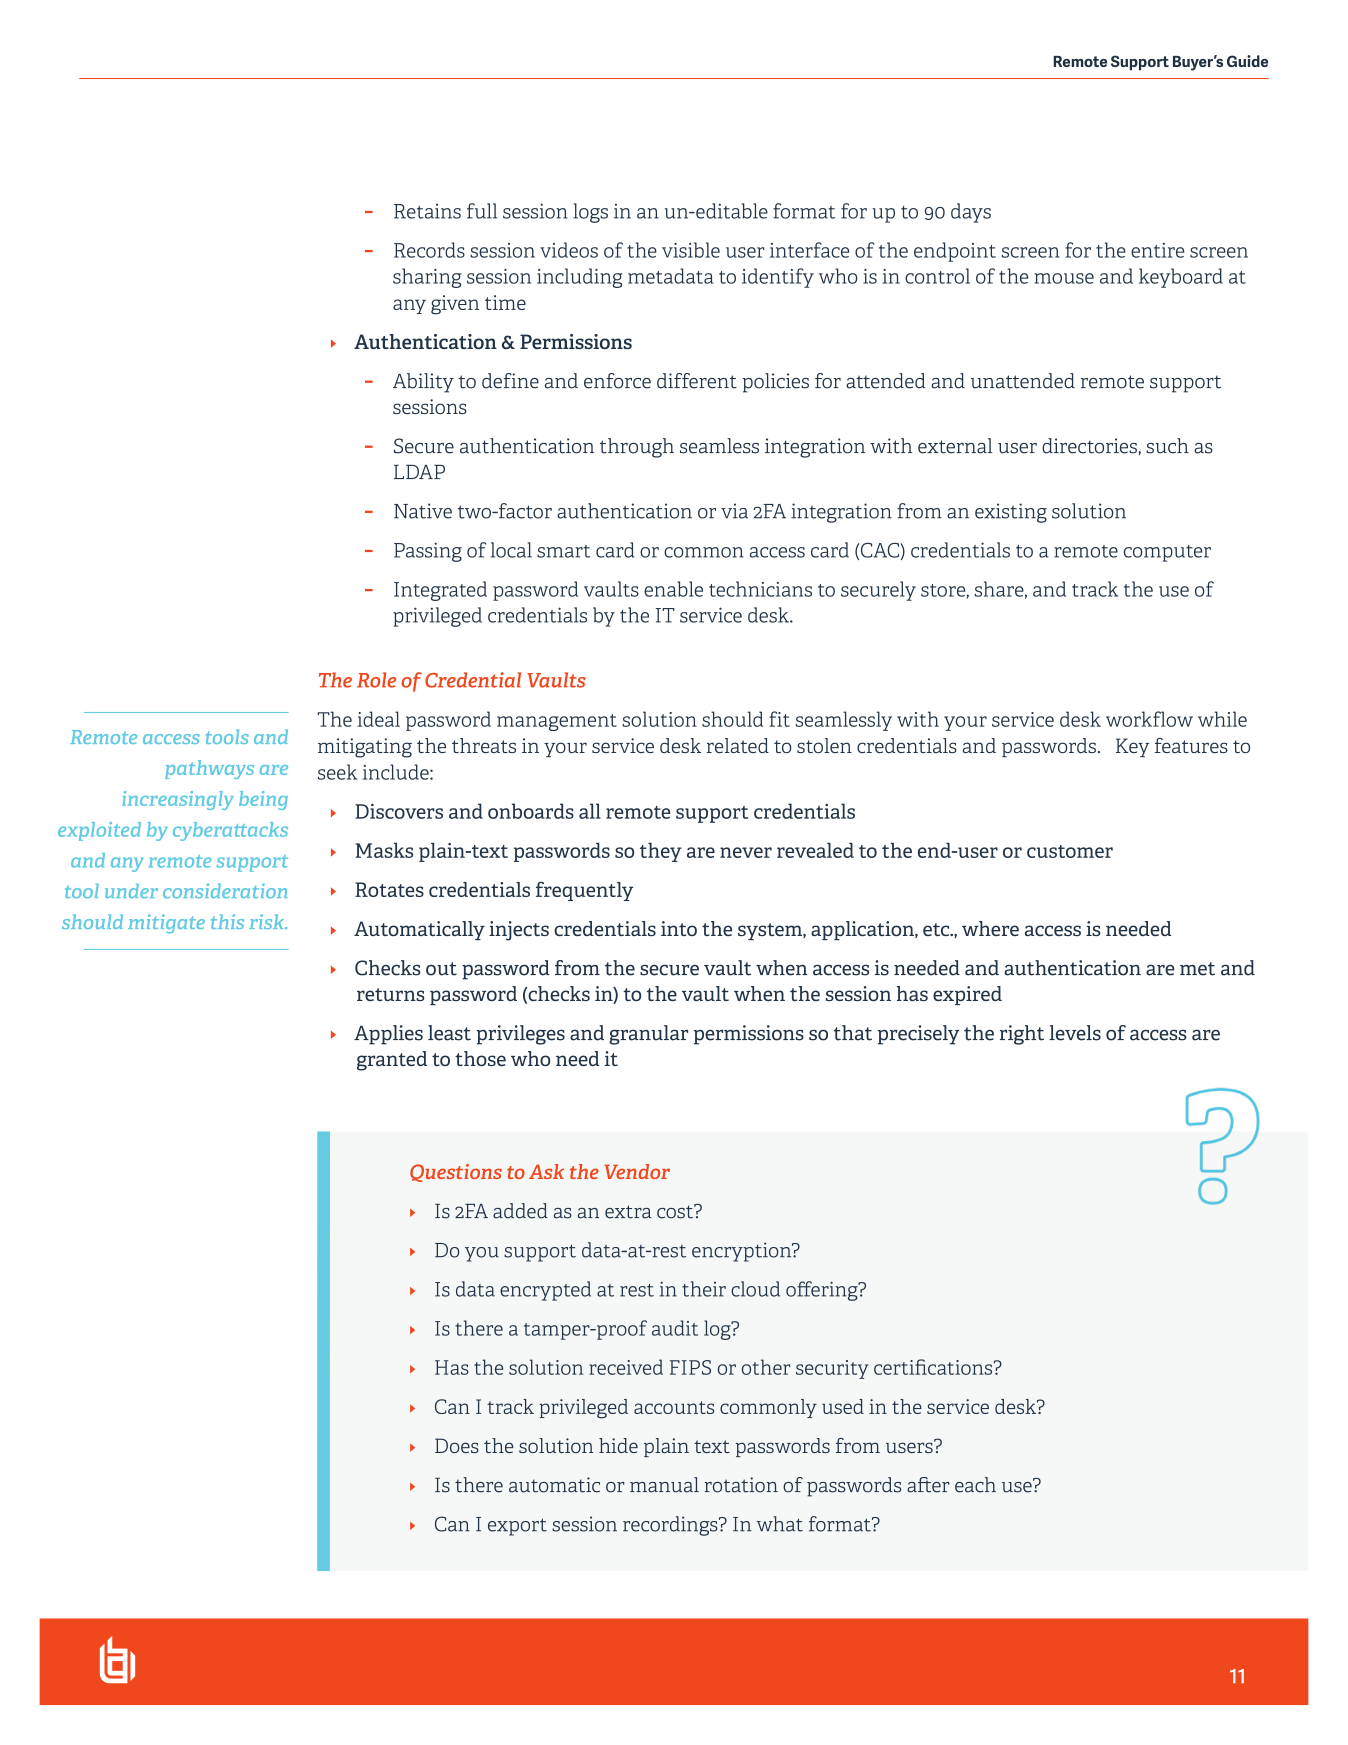 This document has width=1348, height=1745. What do you see at coordinates (590, 213) in the document?
I see `logs` at bounding box center [590, 213].
